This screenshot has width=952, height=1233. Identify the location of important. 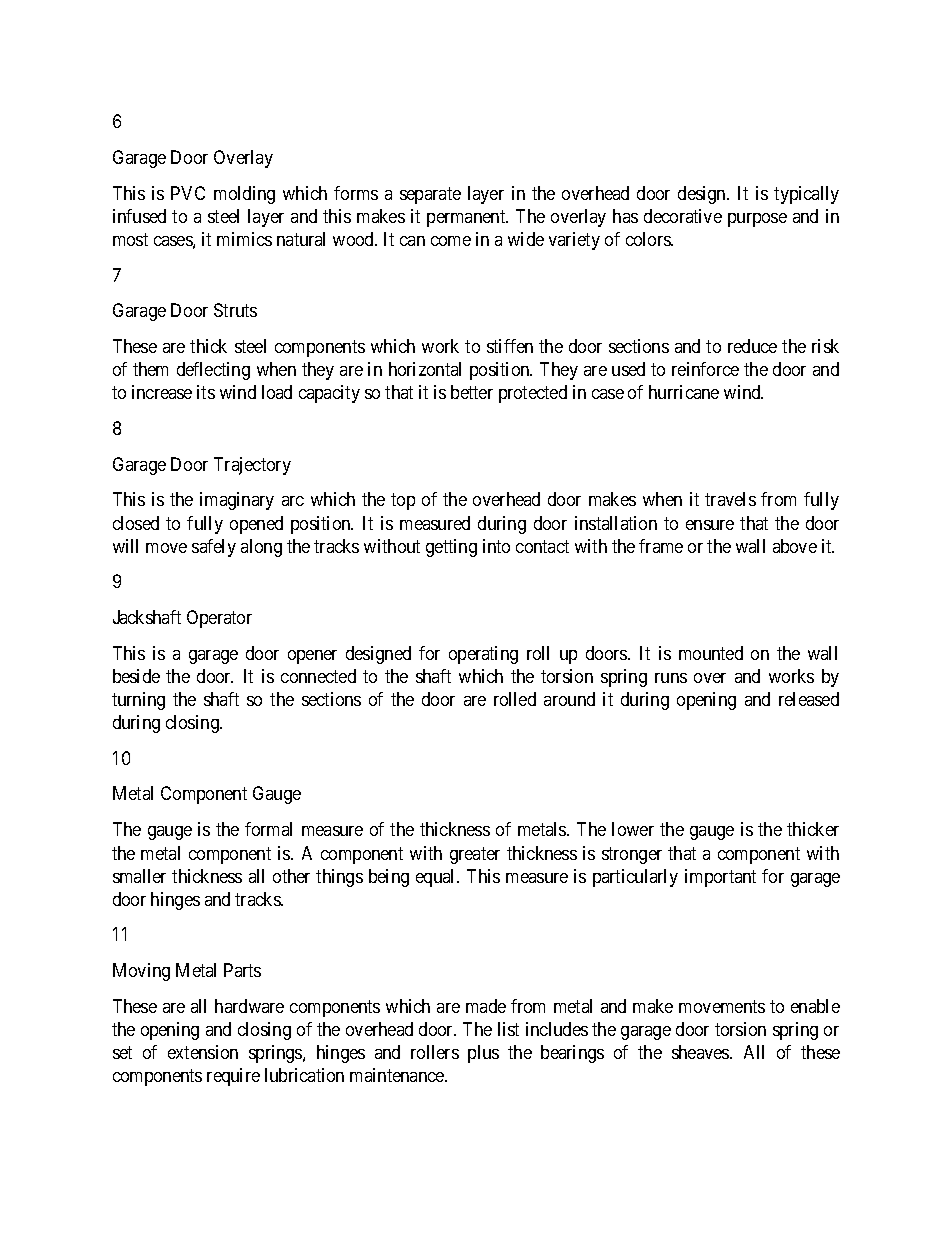
(720, 878).
